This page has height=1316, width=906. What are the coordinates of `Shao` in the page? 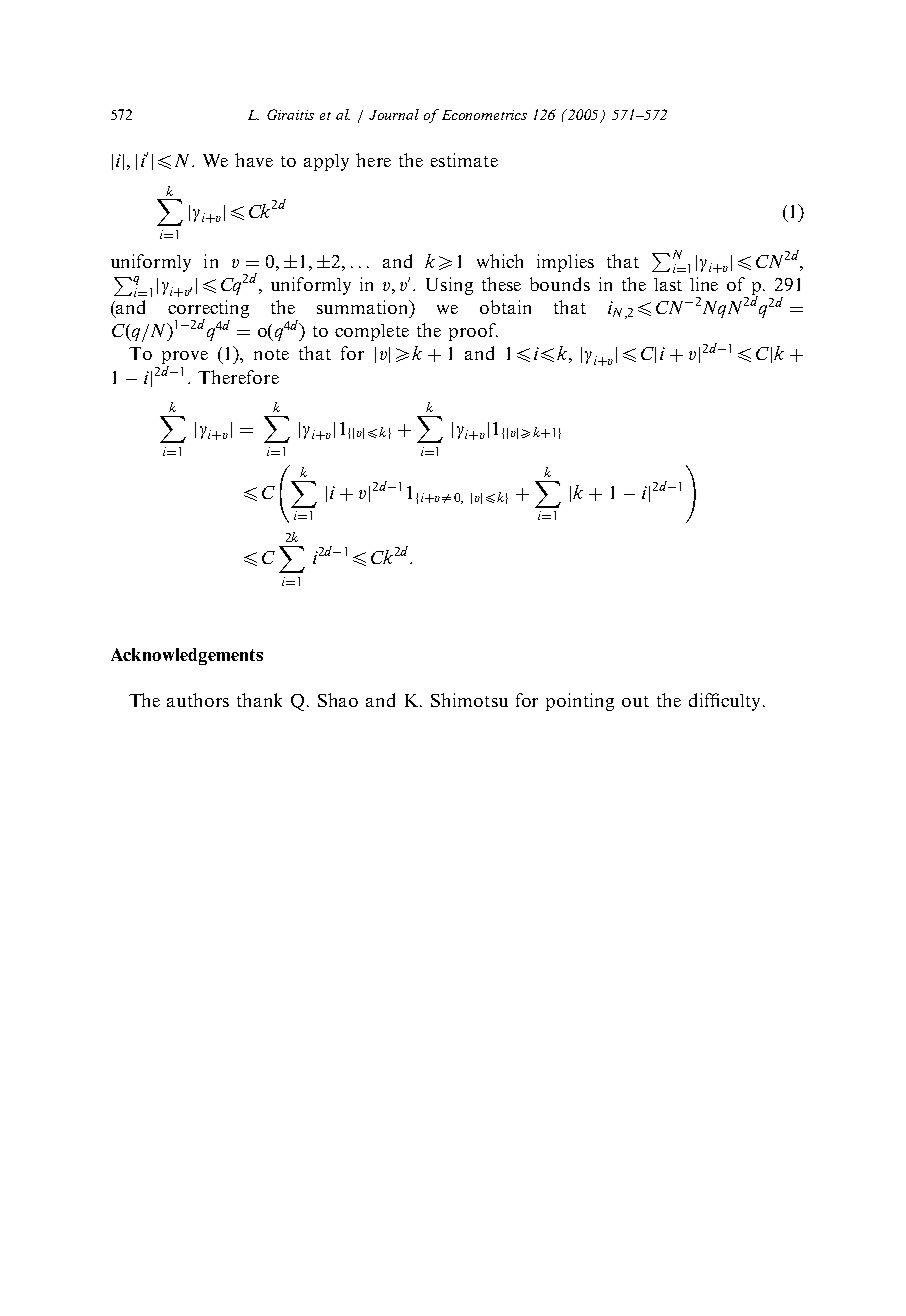 It's located at (338, 700).
